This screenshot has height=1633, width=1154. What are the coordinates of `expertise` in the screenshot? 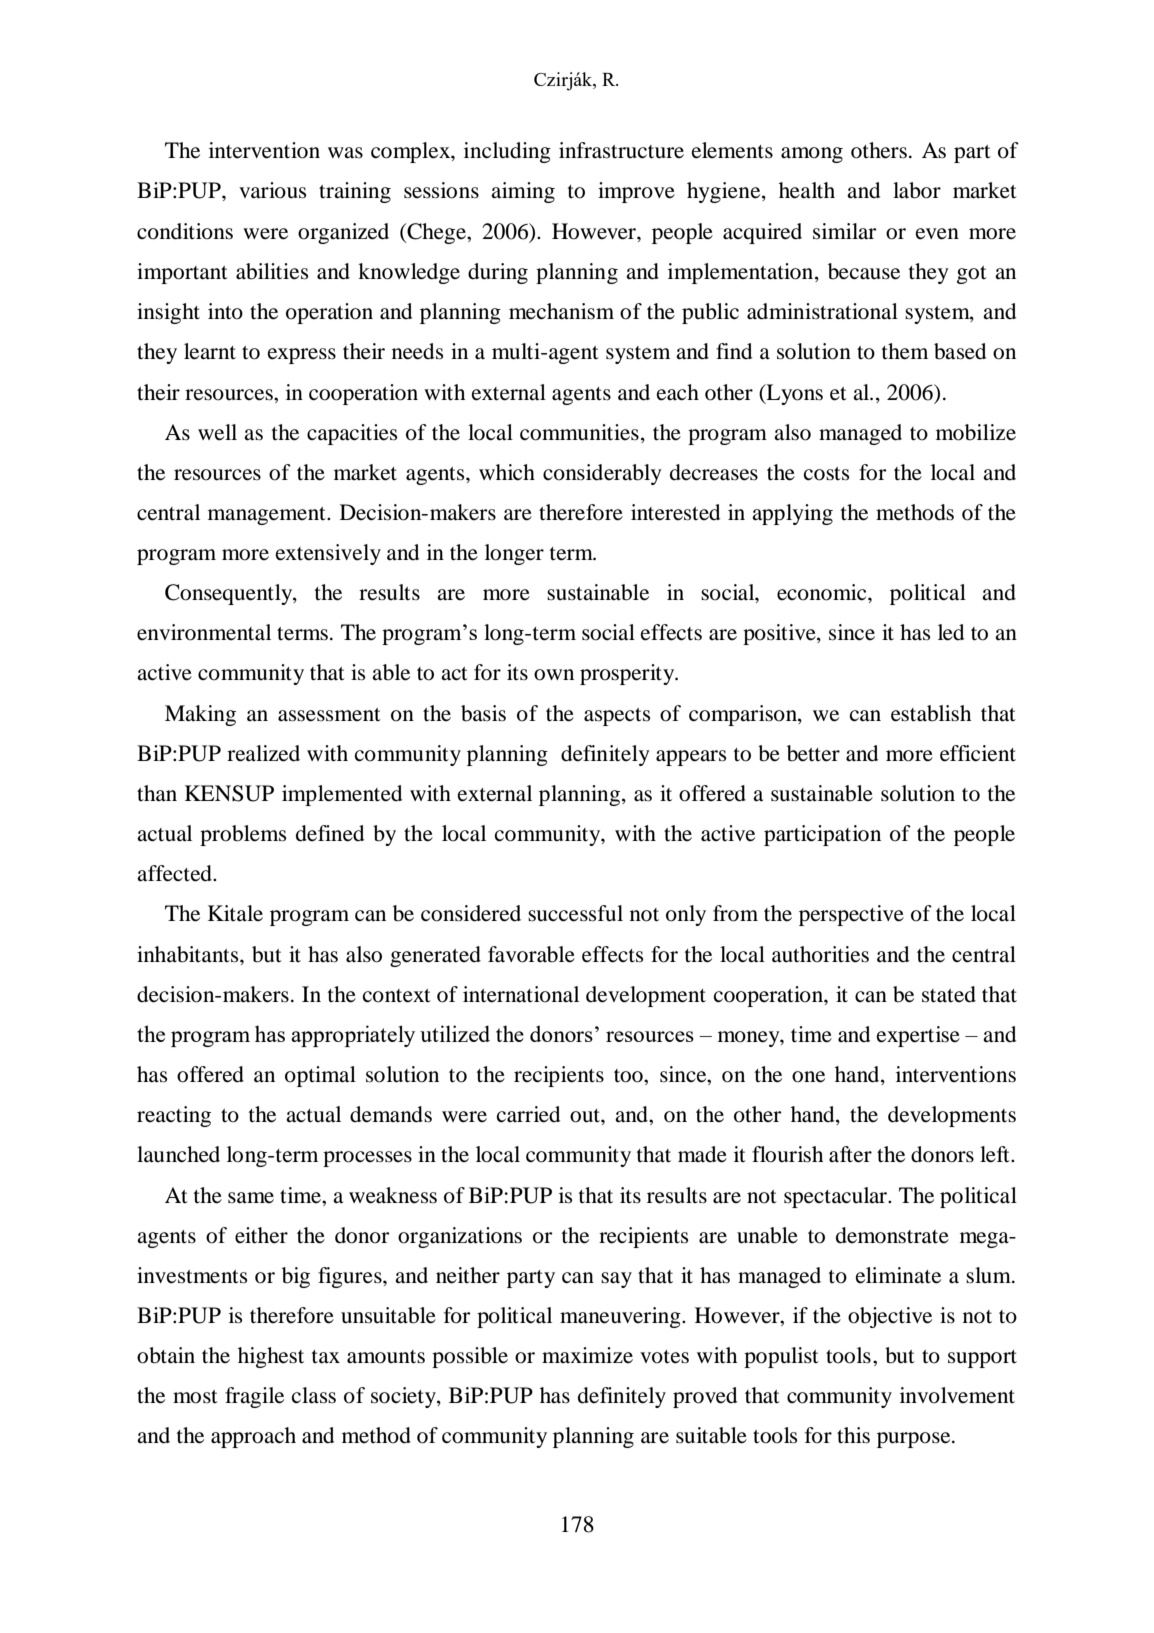 It's located at (918, 1036).
